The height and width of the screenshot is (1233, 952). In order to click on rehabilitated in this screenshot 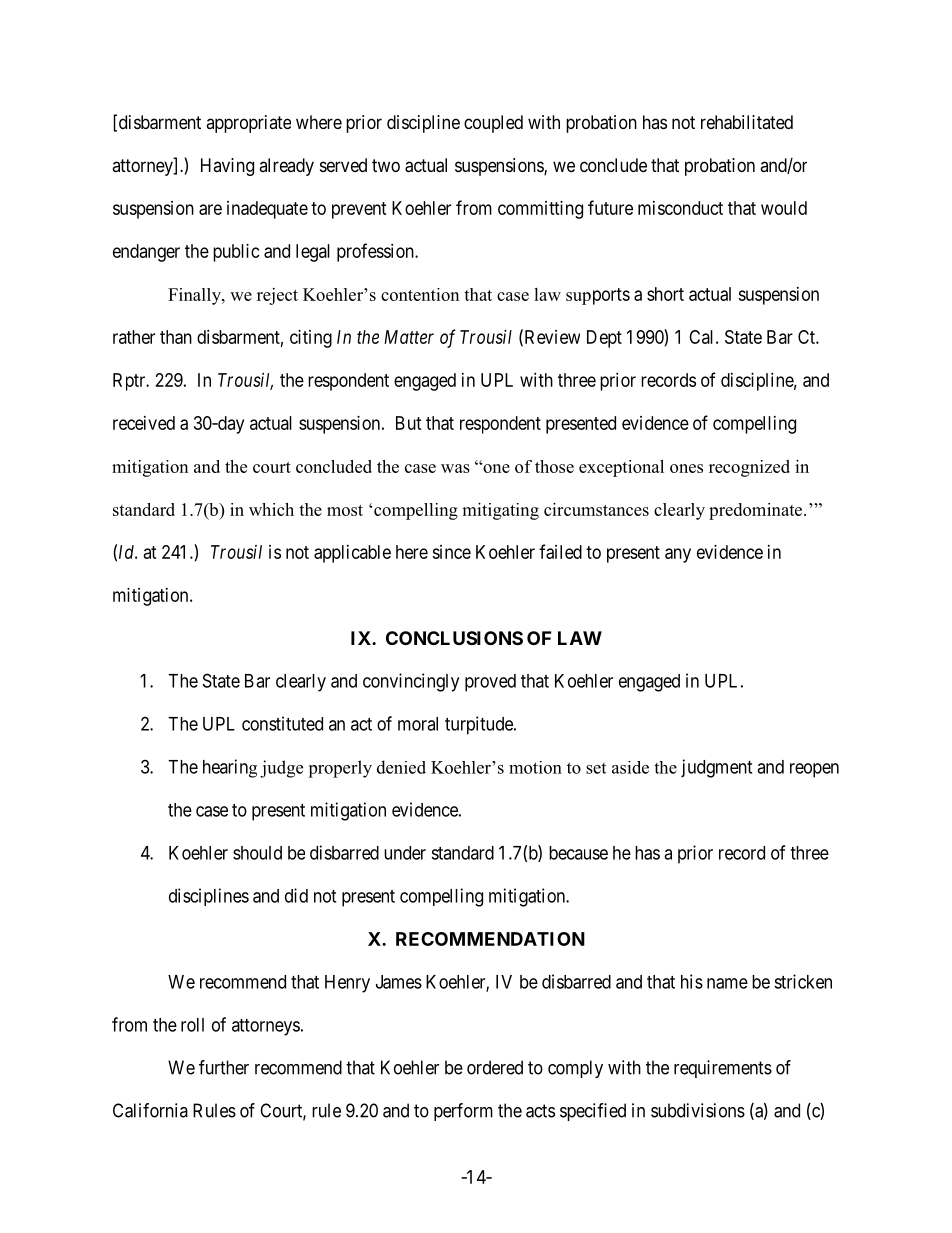, I will do `click(747, 122)`.
